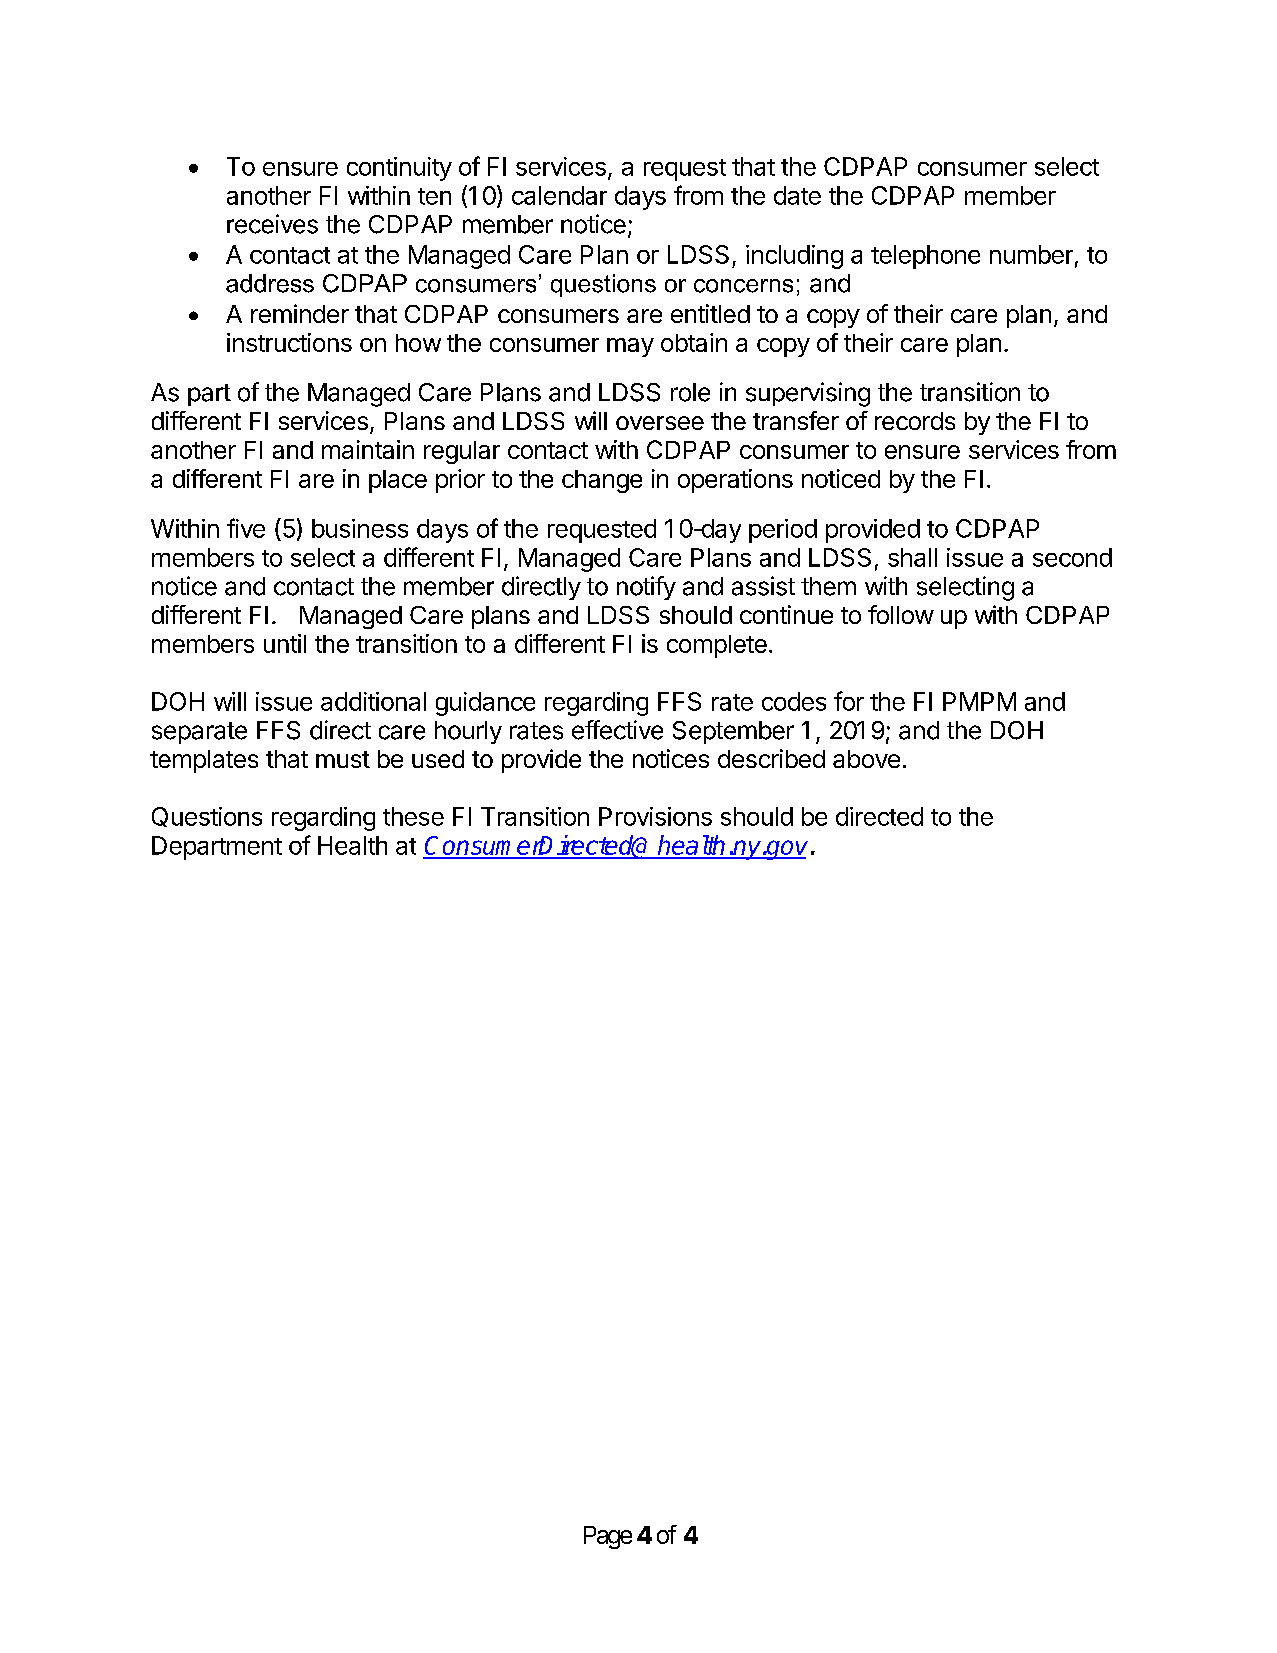 The height and width of the document is (1653, 1277). What do you see at coordinates (602, 481) in the document?
I see `change` at bounding box center [602, 481].
